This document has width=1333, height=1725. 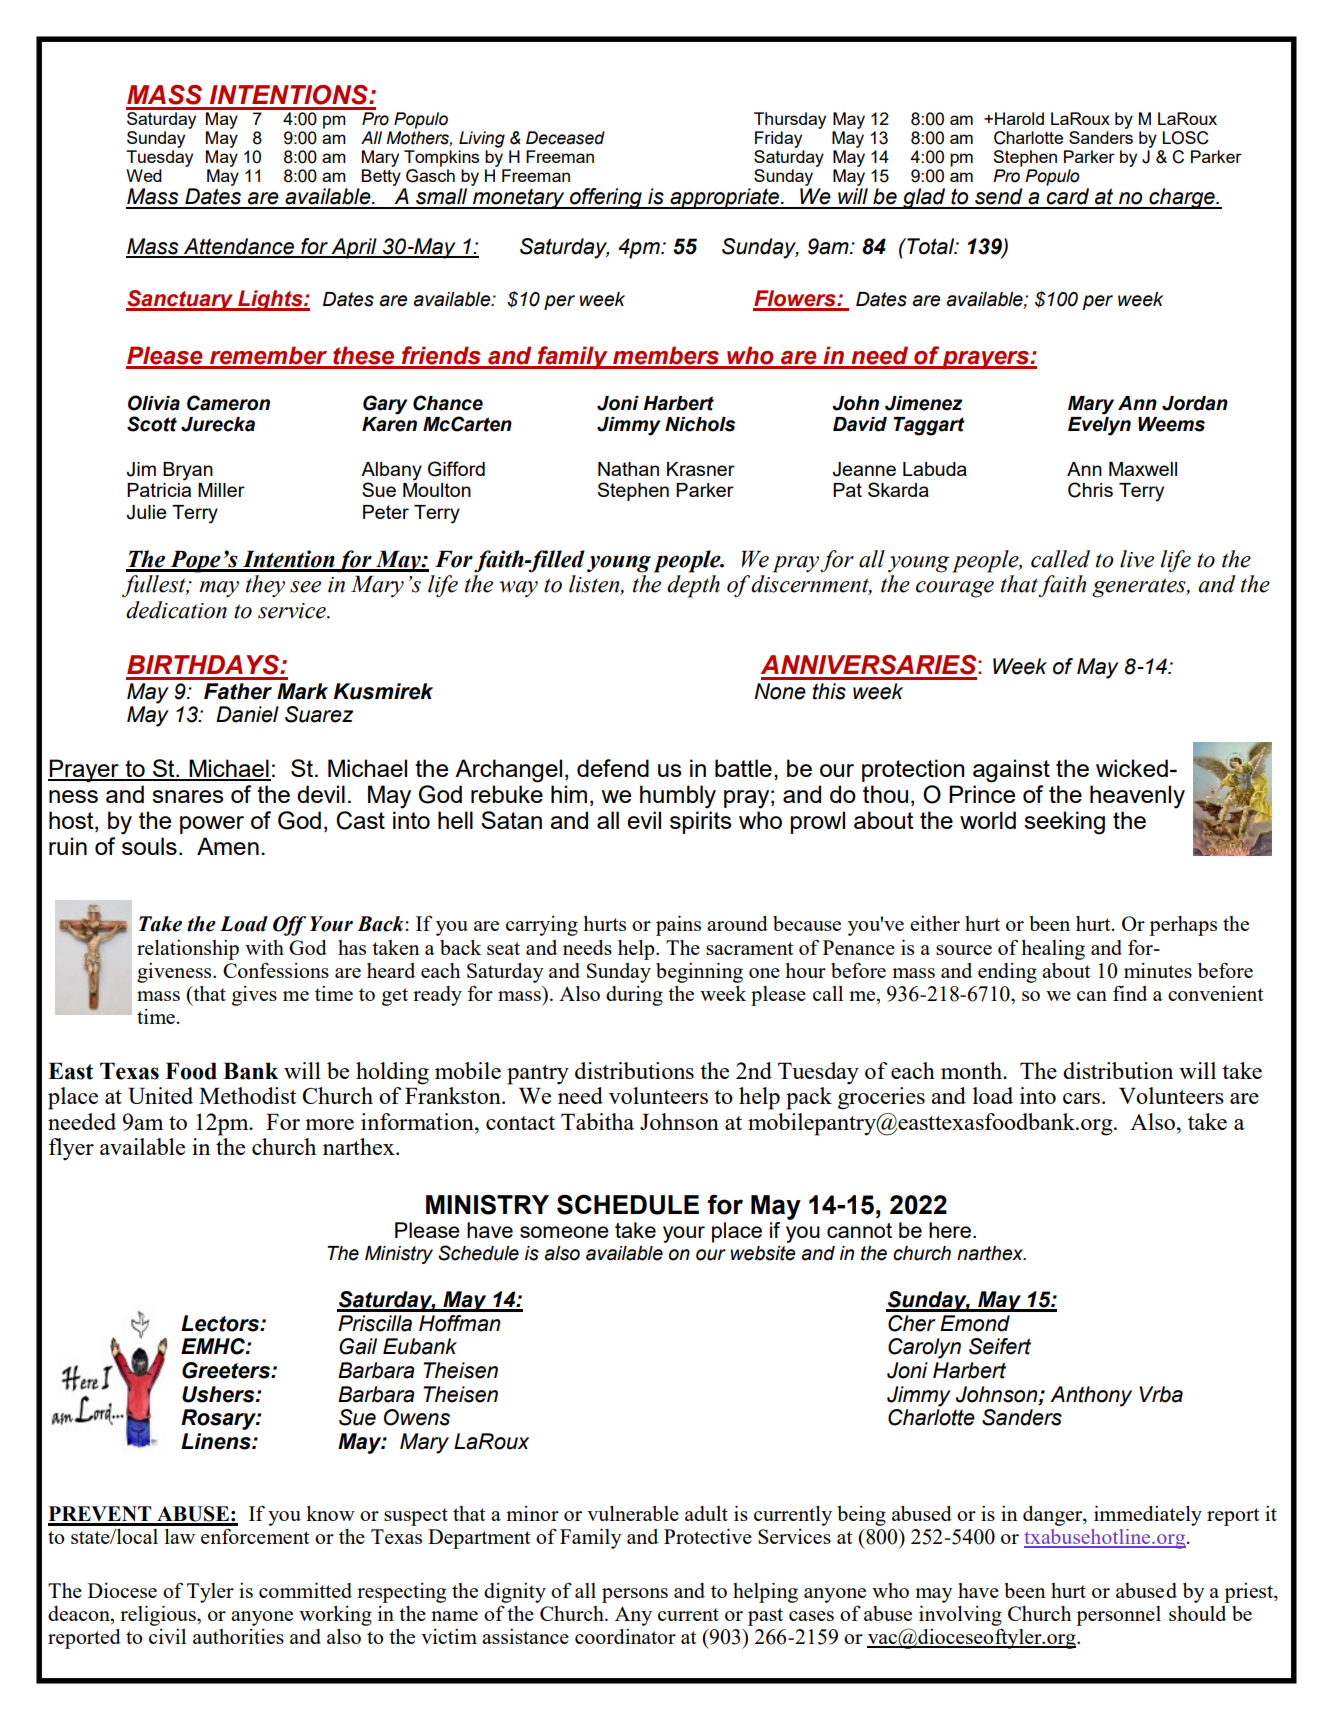 What do you see at coordinates (951, 1230) in the document?
I see `here` at bounding box center [951, 1230].
